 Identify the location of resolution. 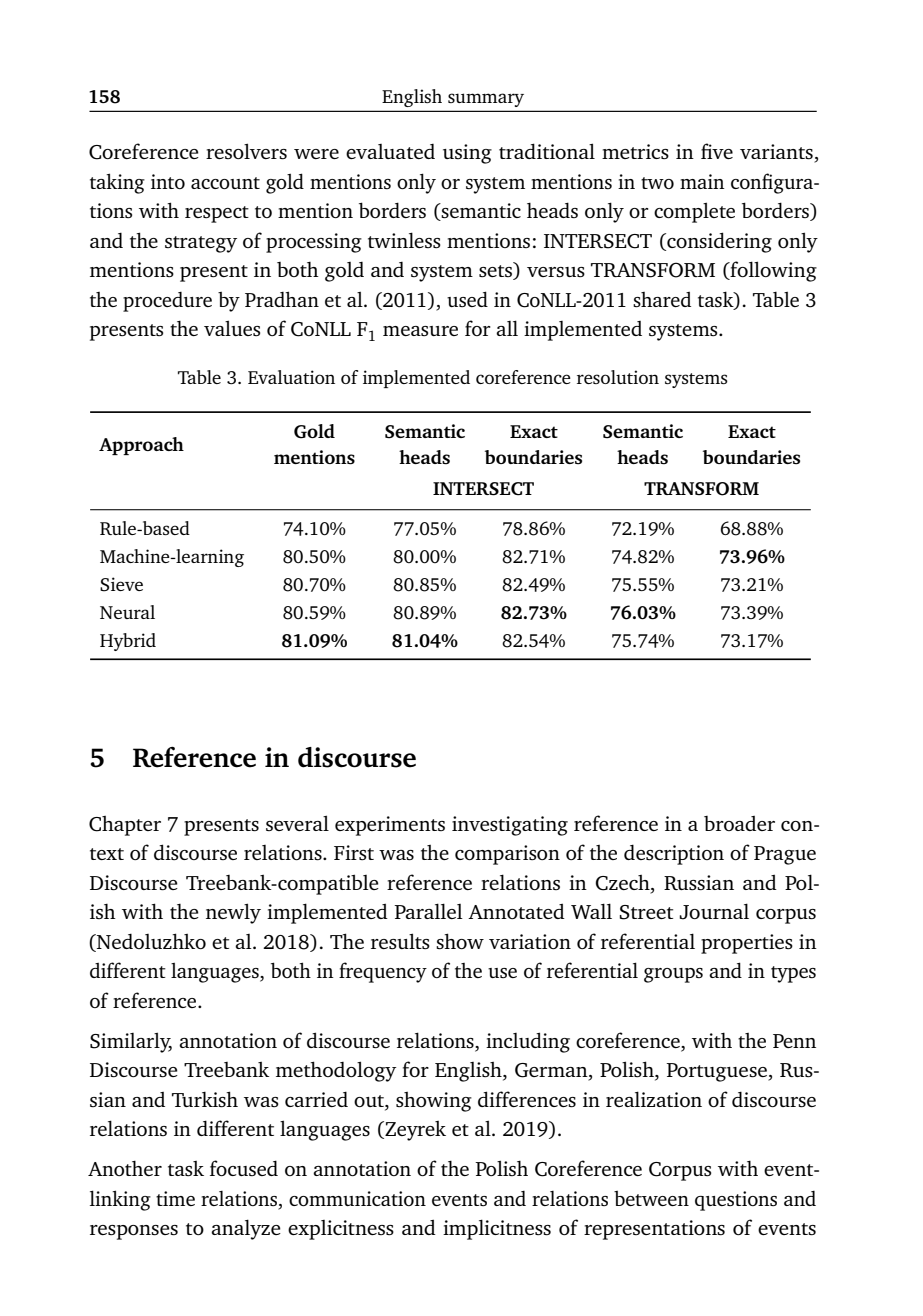
(618, 377).
